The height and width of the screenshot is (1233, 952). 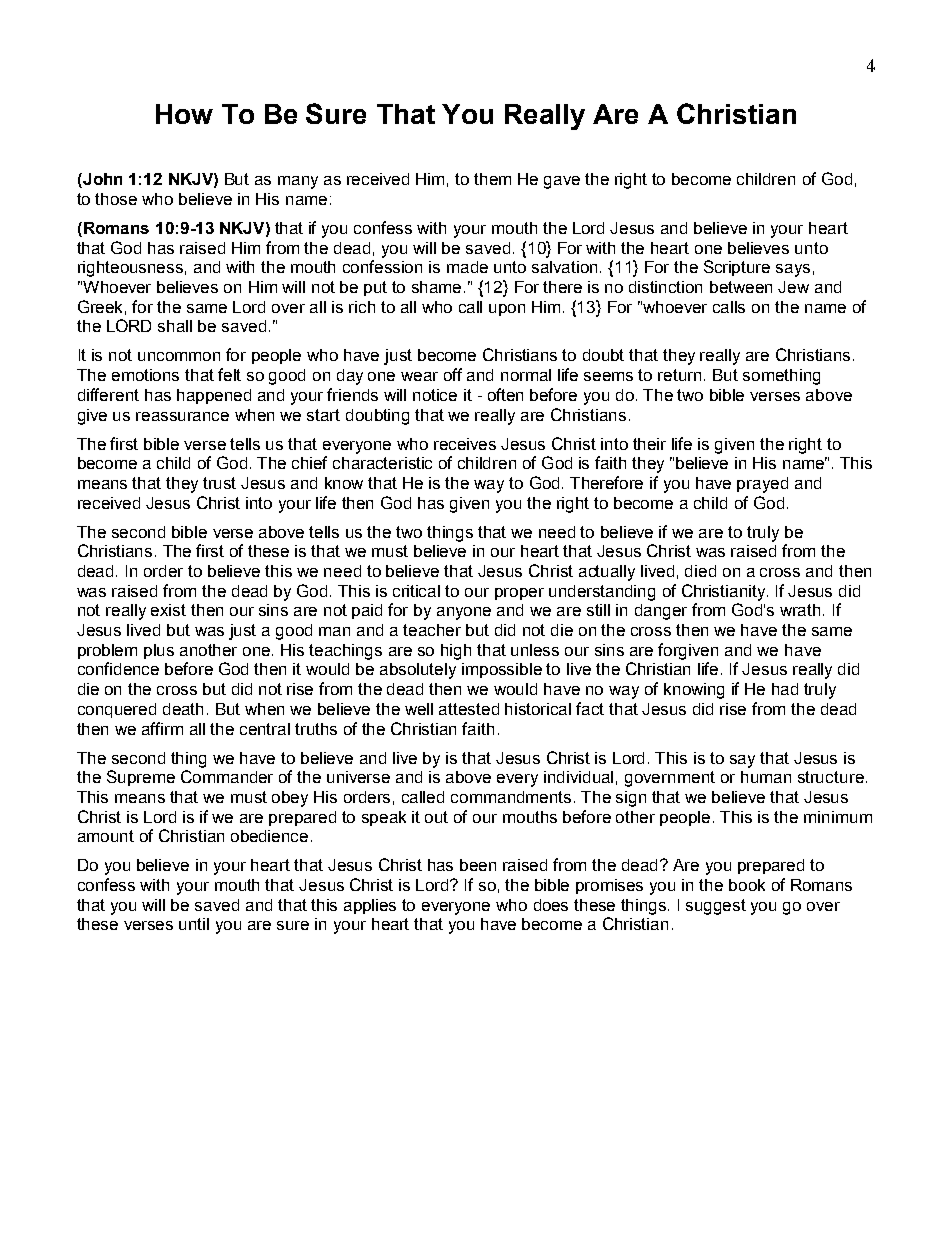 I want to click on them, so click(x=492, y=179).
